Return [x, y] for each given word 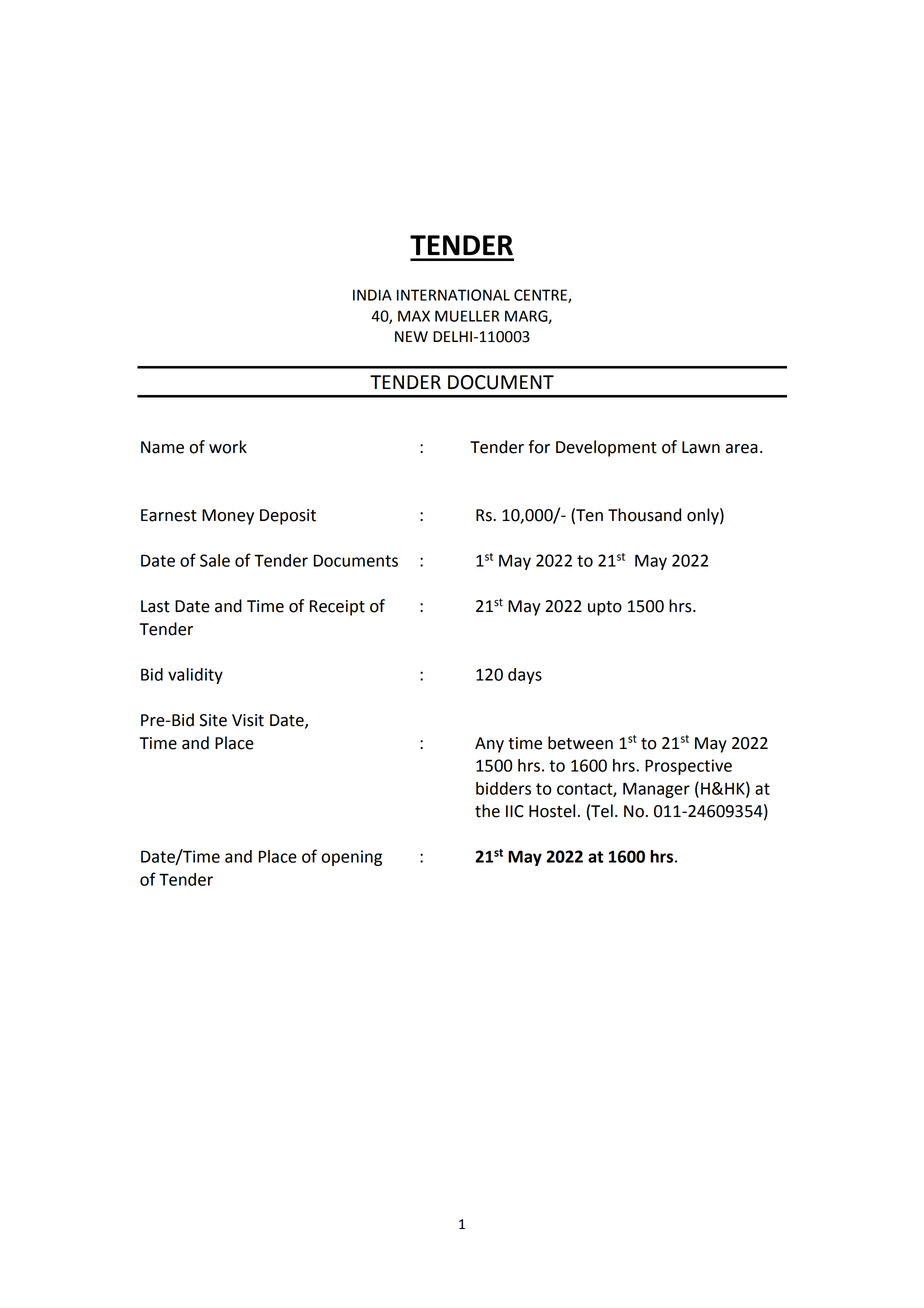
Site [213, 720]
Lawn [701, 447]
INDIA [372, 295]
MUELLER [467, 316]
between [580, 743]
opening [351, 858]
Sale [215, 560]
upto [605, 608]
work [228, 447]
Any [489, 745]
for [539, 447]
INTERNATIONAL [453, 295]
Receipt [337, 608]
